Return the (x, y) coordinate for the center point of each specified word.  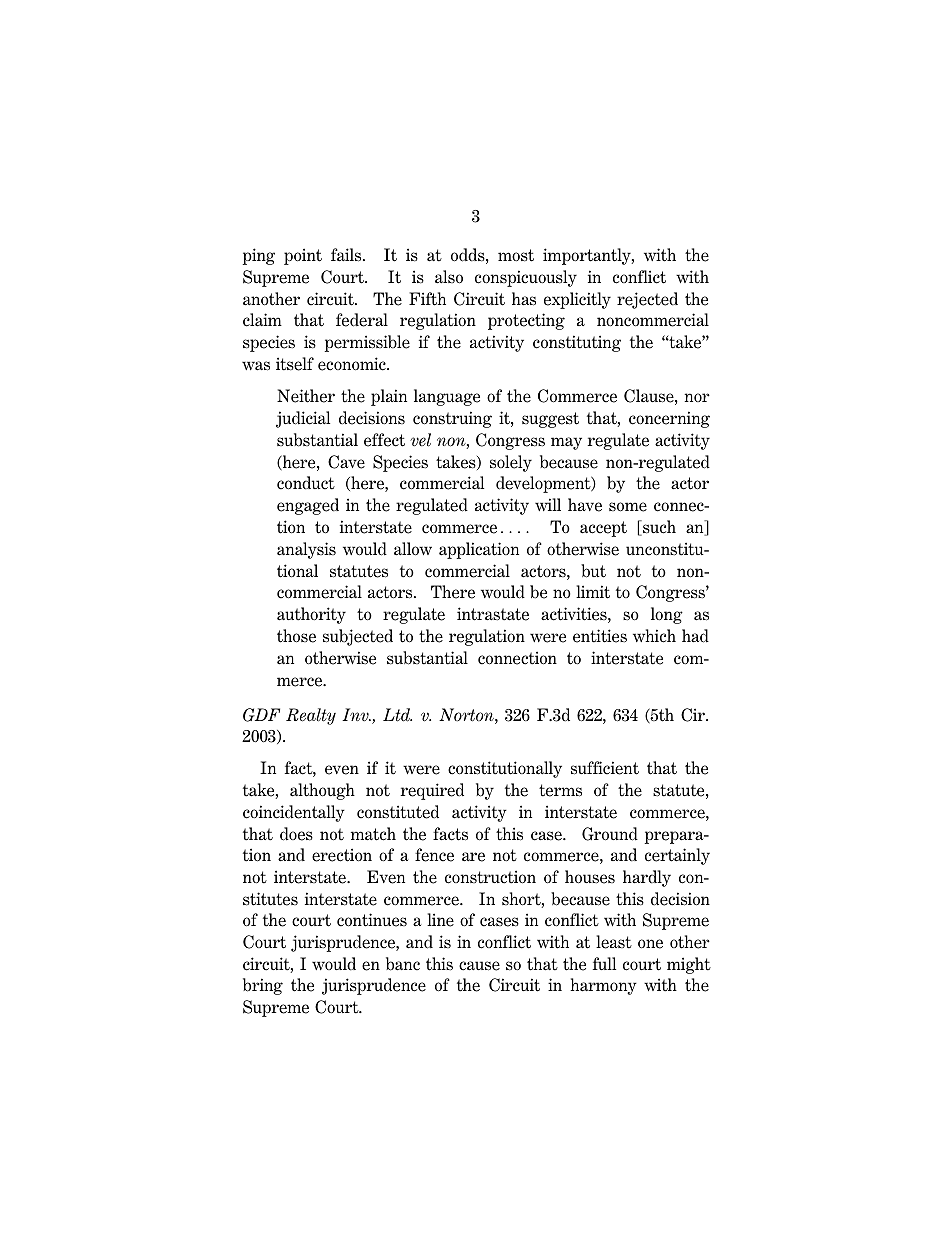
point (303, 256)
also (449, 277)
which (654, 636)
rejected (647, 300)
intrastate (493, 614)
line (440, 920)
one (650, 944)
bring (263, 986)
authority (311, 615)
